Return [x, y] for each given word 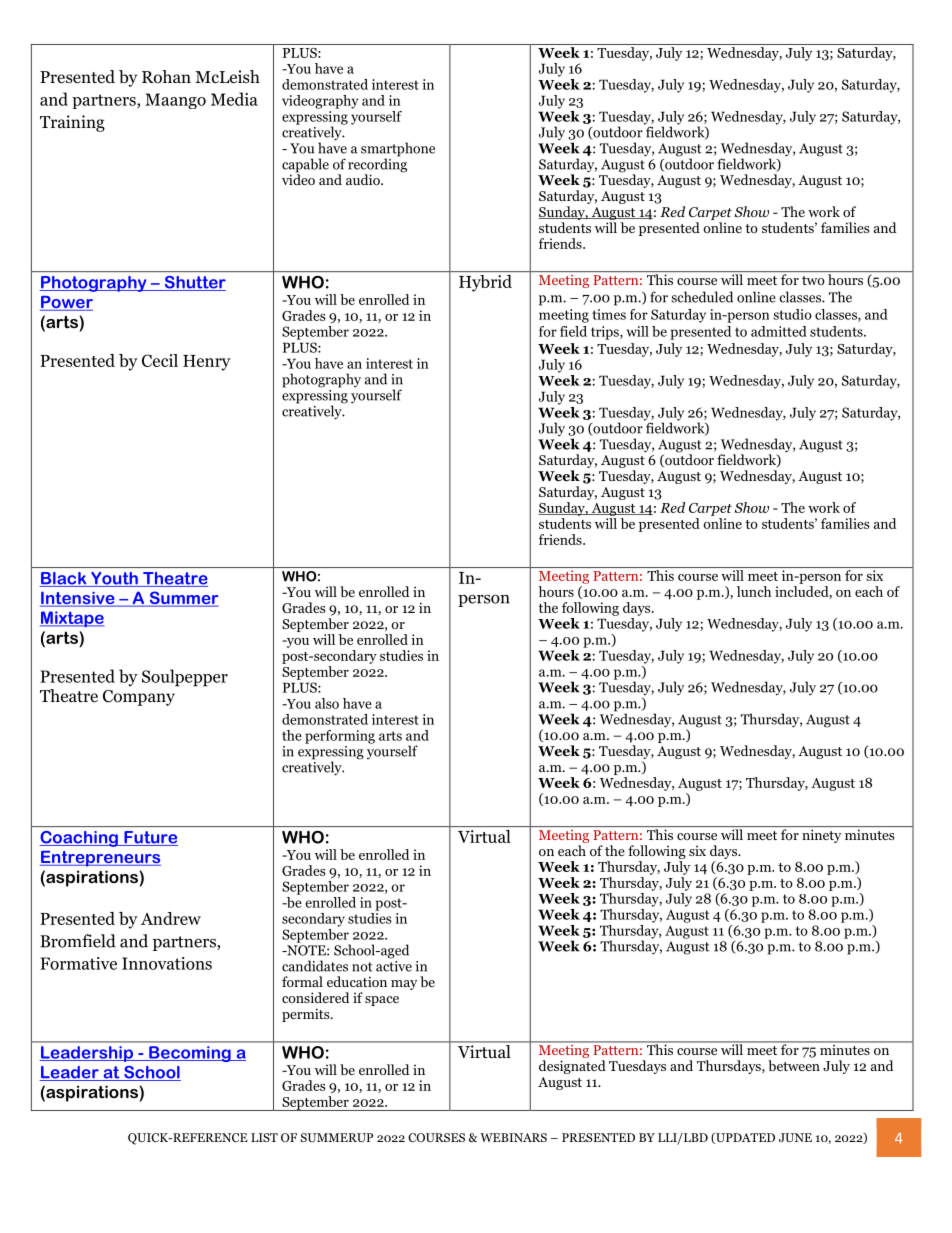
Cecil [160, 360]
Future [150, 838]
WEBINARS [513, 1137]
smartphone [398, 150]
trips [606, 333]
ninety [821, 836]
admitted [779, 331]
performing [340, 737]
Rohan [166, 77]
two [813, 280]
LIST [264, 1137]
